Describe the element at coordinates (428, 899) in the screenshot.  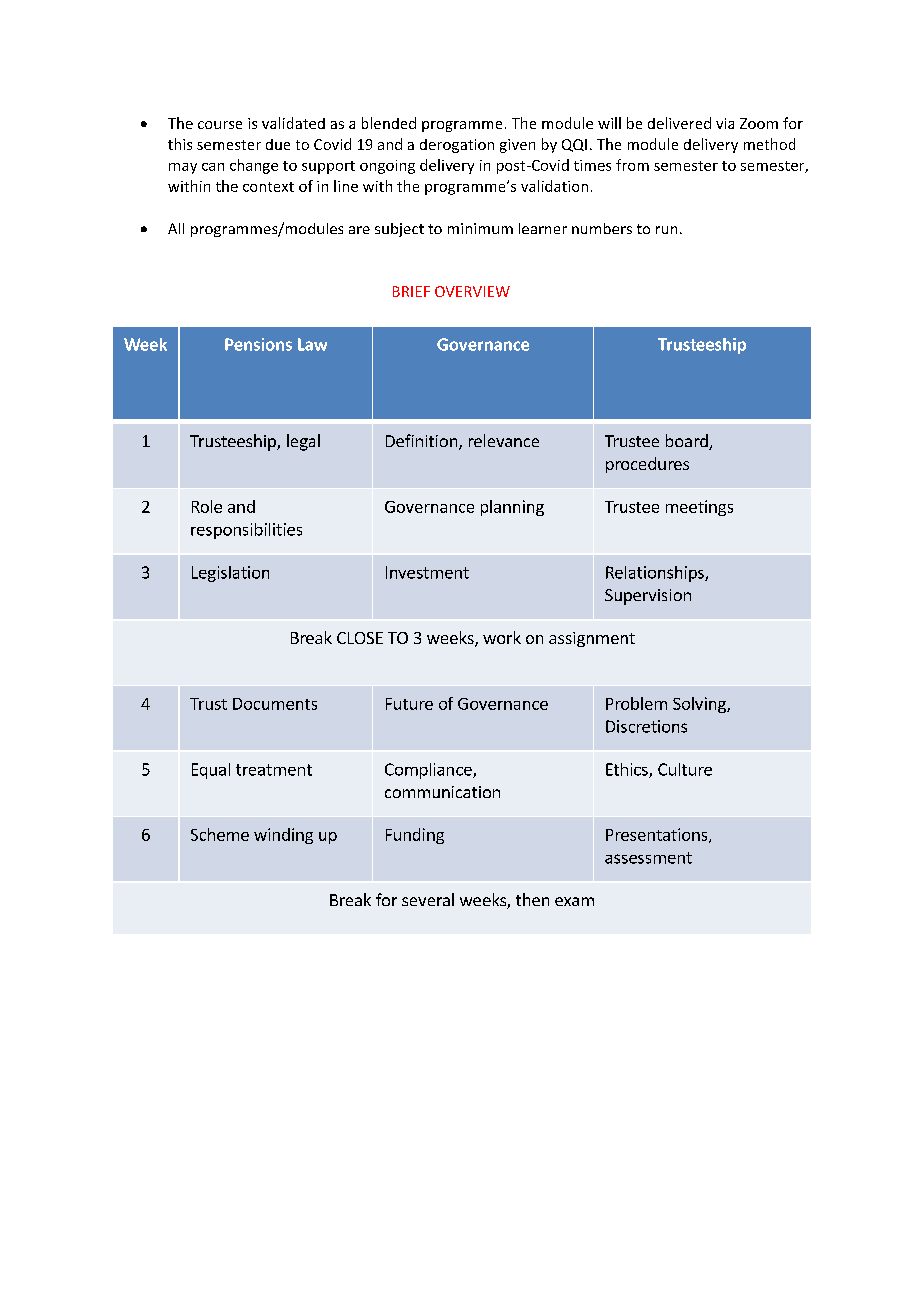
I see `several` at that location.
